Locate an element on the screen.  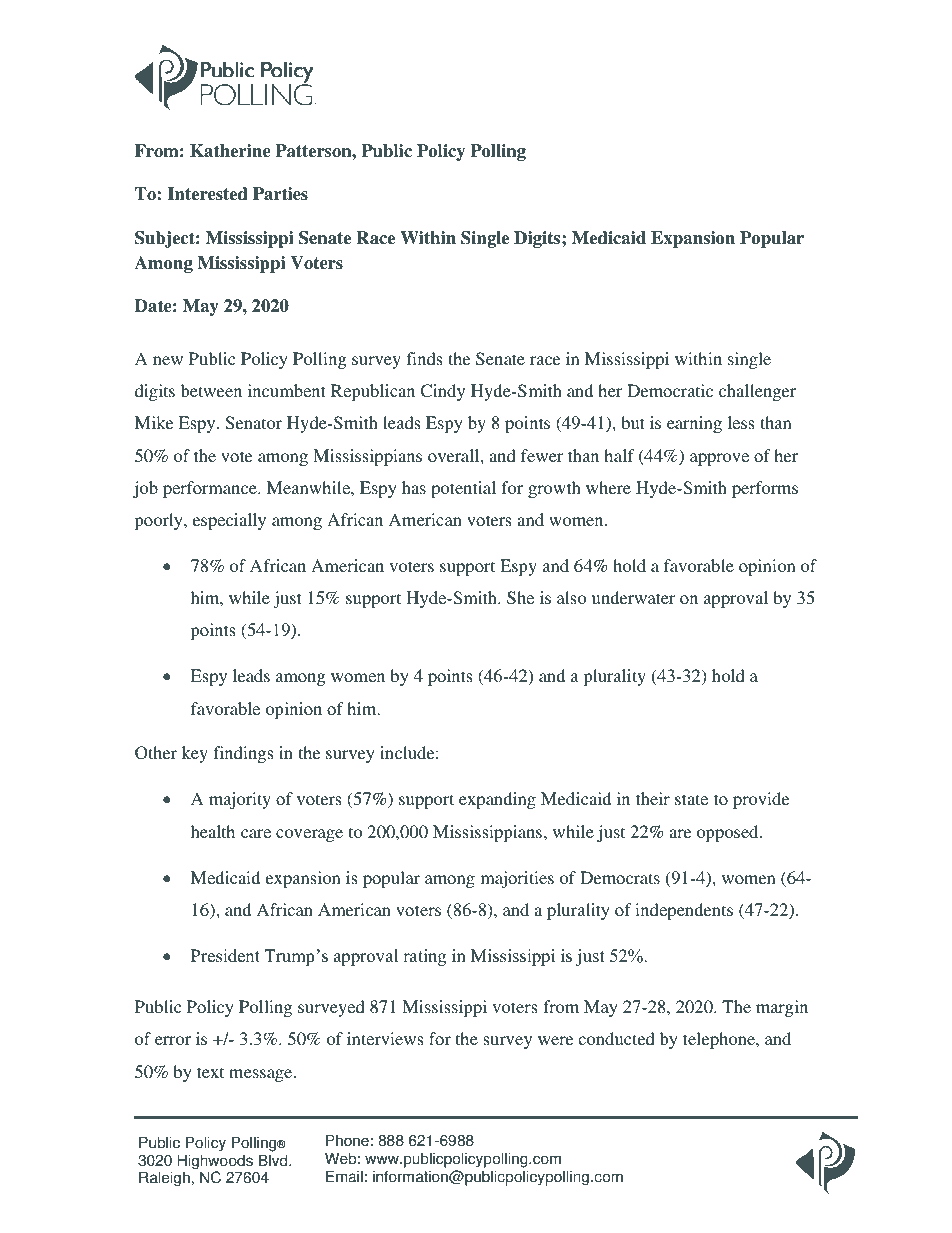
Democratic is located at coordinates (670, 390).
